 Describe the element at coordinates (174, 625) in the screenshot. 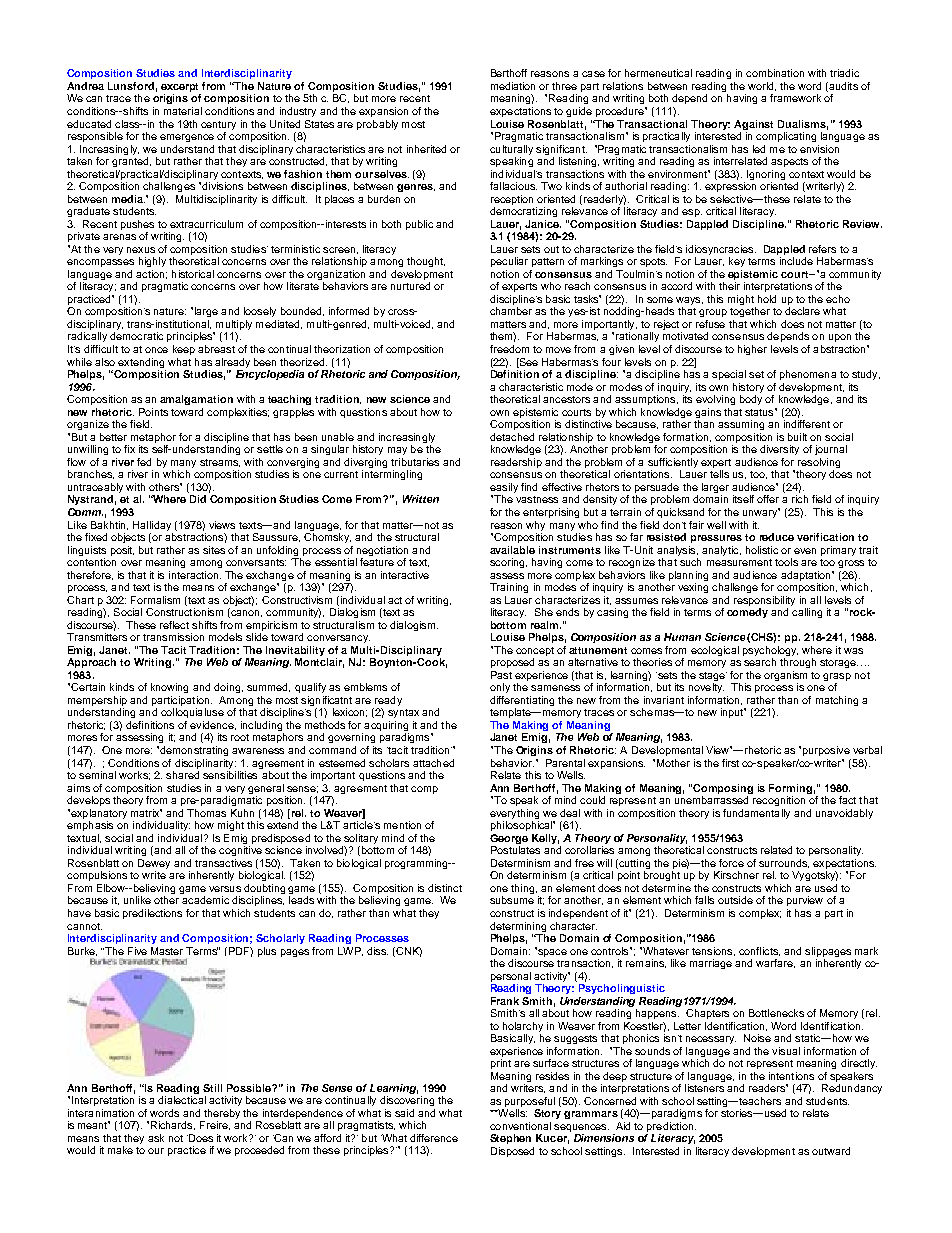

I see `reflect` at that location.
